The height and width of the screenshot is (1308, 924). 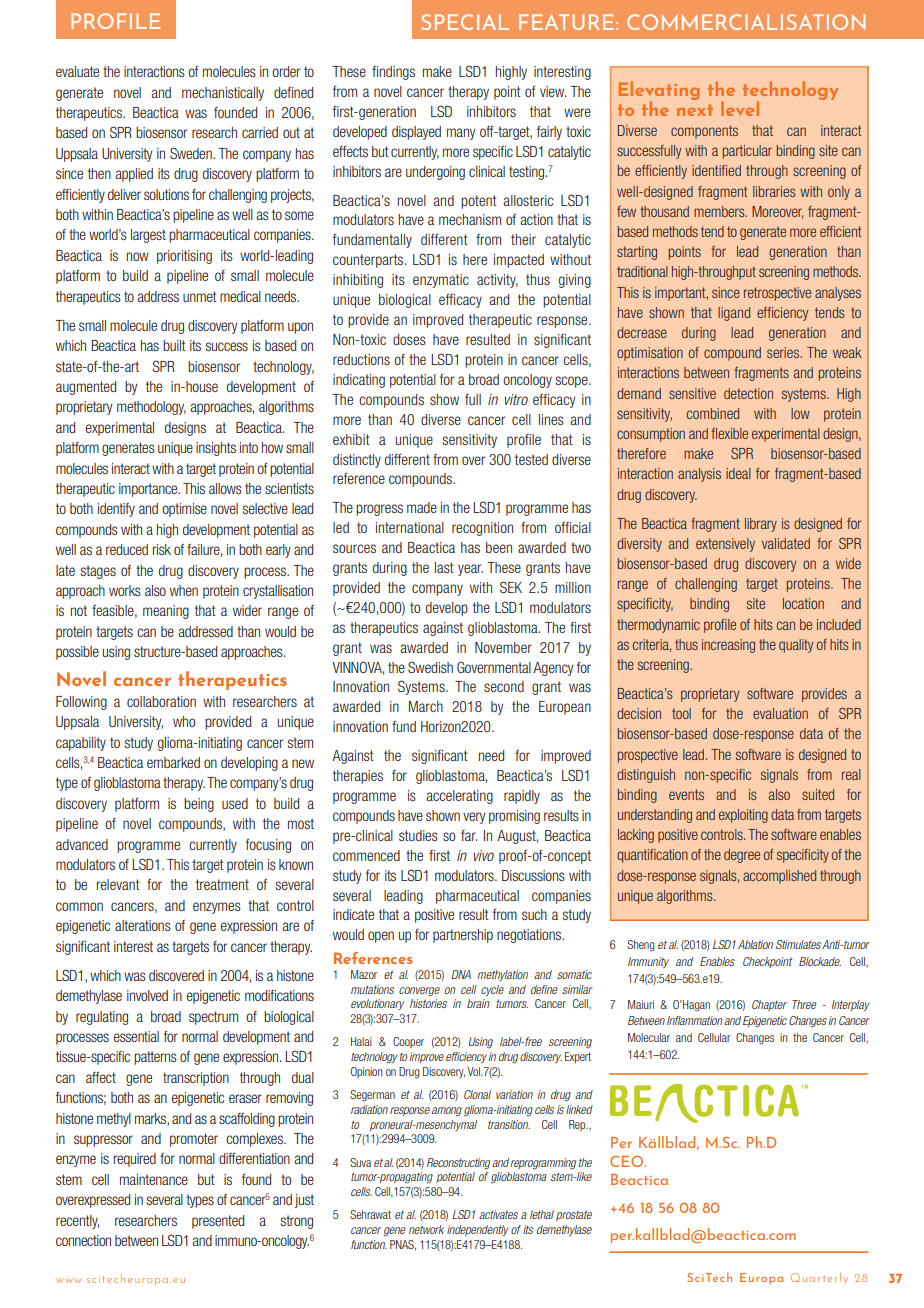 What do you see at coordinates (465, 22) in the screenshot?
I see `SPECIAL` at bounding box center [465, 22].
